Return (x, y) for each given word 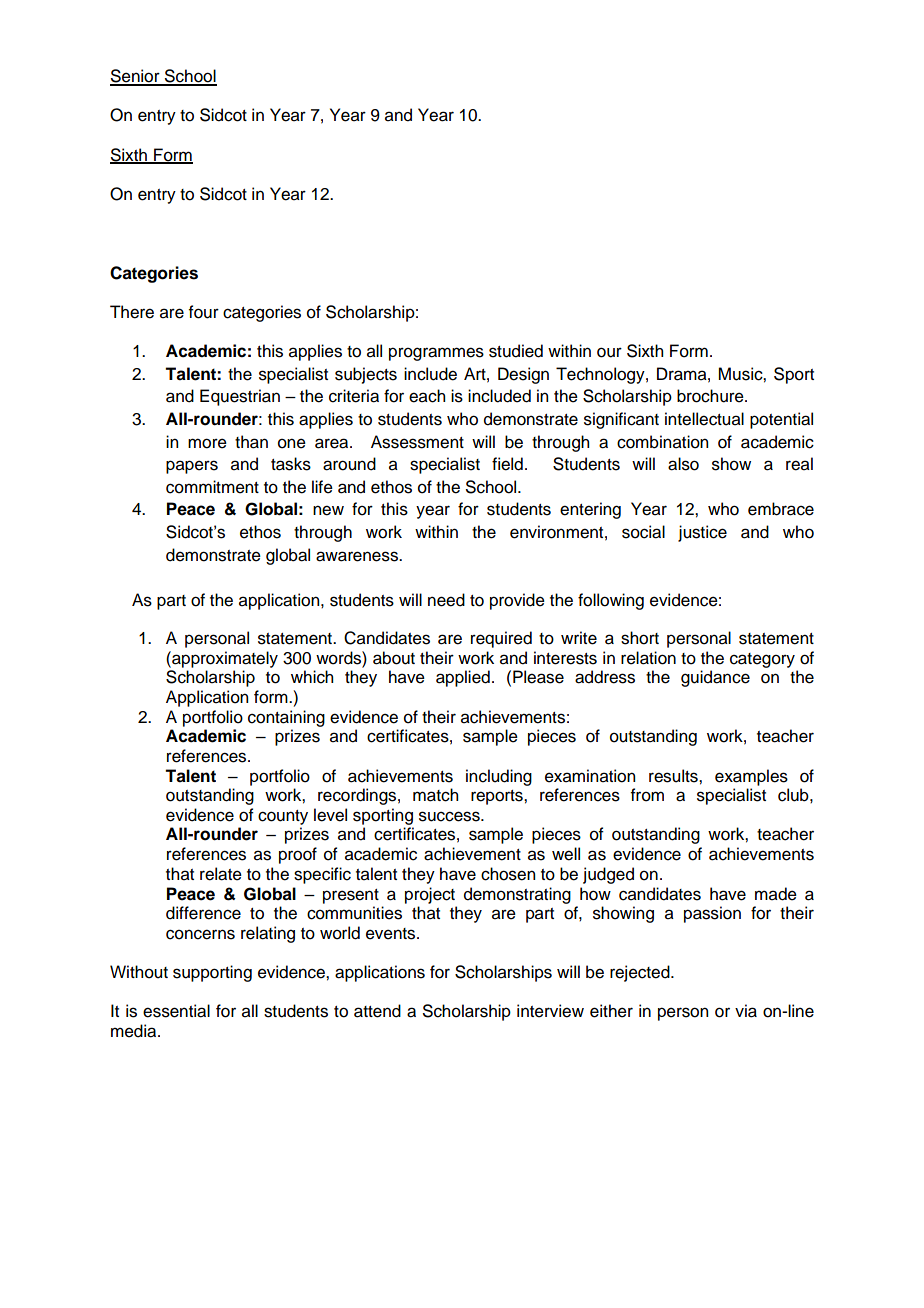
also (683, 464)
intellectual (704, 419)
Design (523, 375)
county (283, 817)
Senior (136, 77)
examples (751, 777)
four (204, 312)
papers (192, 467)
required (501, 639)
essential (176, 1011)
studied (516, 351)
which (312, 677)
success (450, 816)
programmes (436, 354)
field (507, 464)
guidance (715, 678)
